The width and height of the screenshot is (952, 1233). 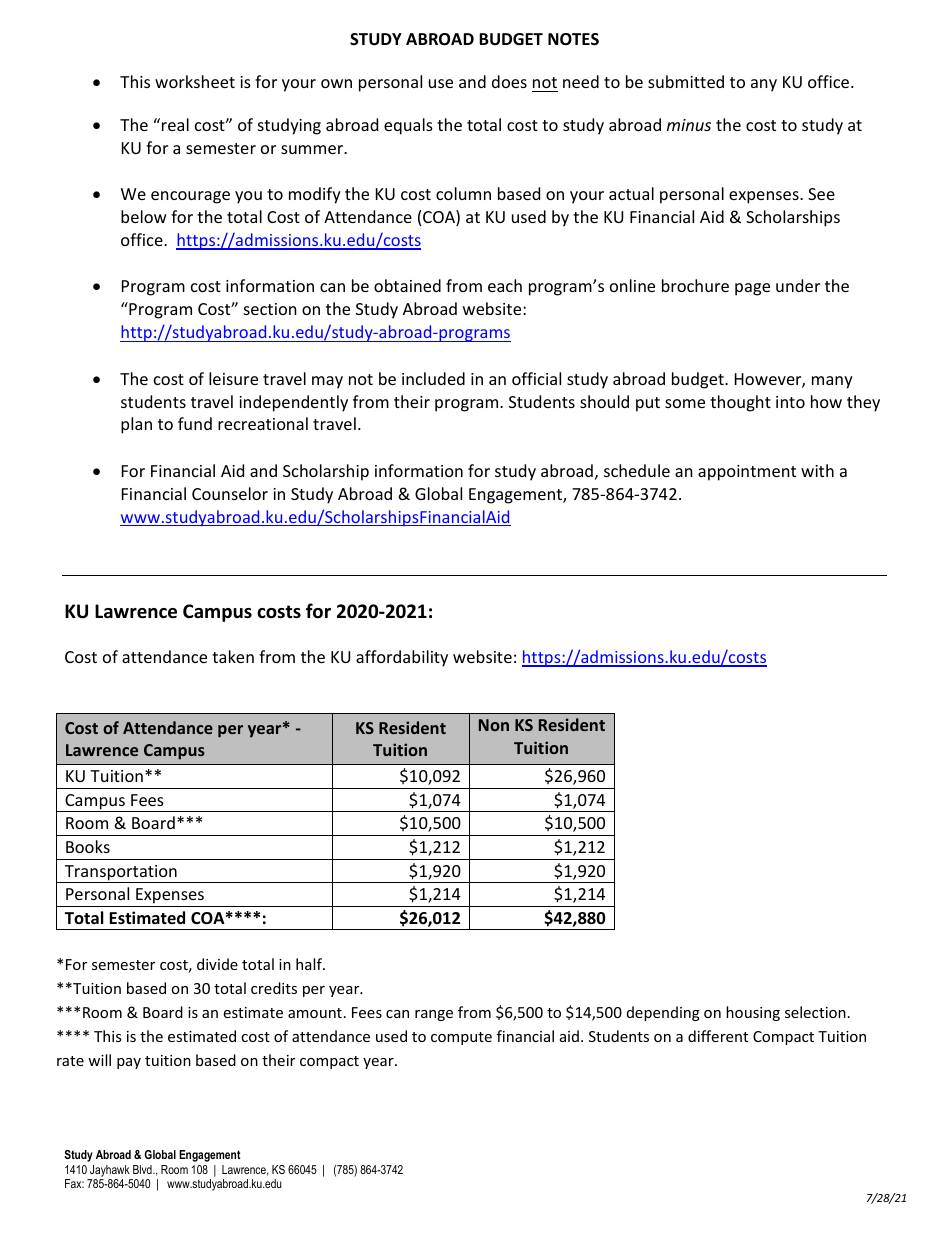 What do you see at coordinates (233, 656) in the screenshot?
I see `taken` at bounding box center [233, 656].
